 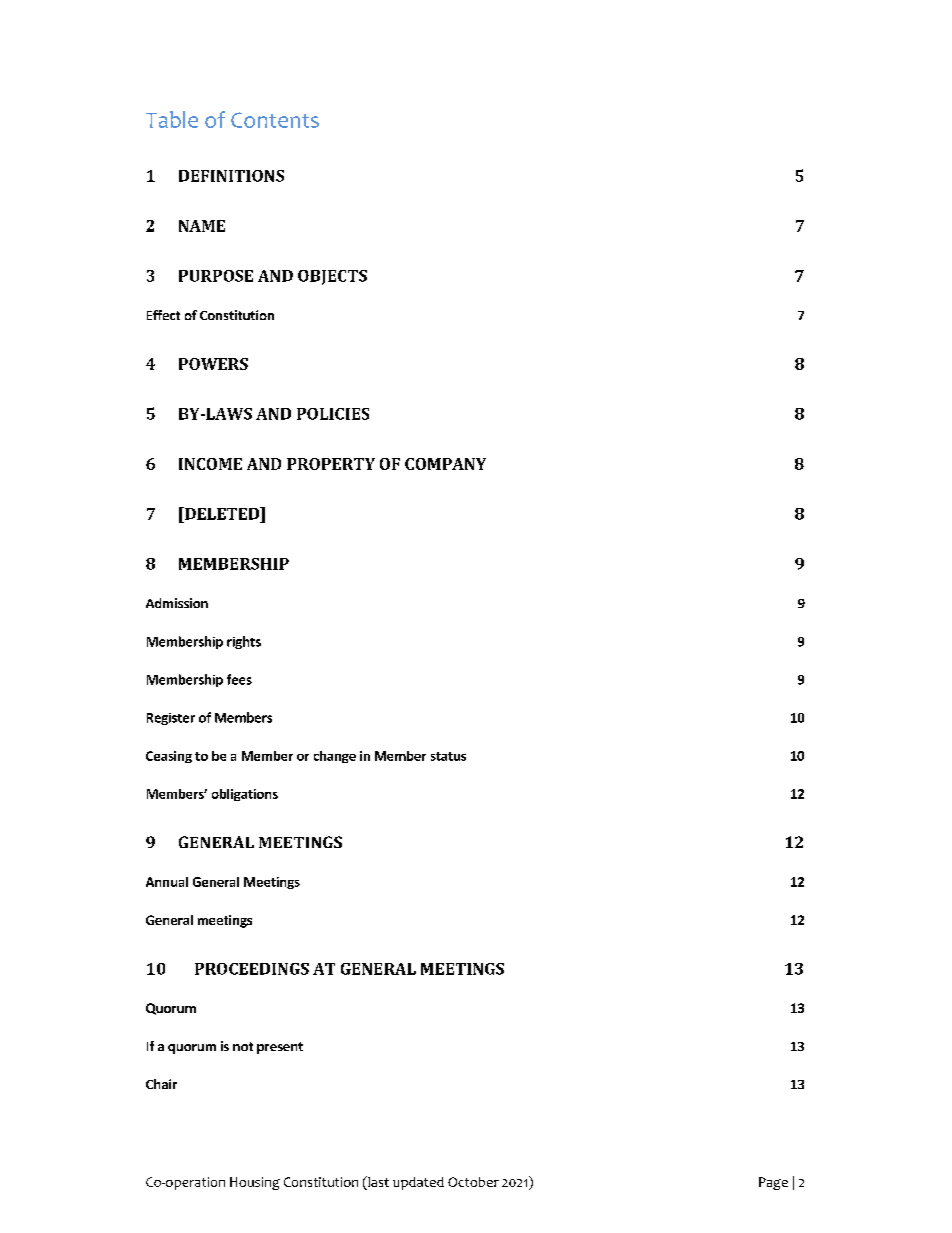 I want to click on obligations, so click(x=245, y=795).
